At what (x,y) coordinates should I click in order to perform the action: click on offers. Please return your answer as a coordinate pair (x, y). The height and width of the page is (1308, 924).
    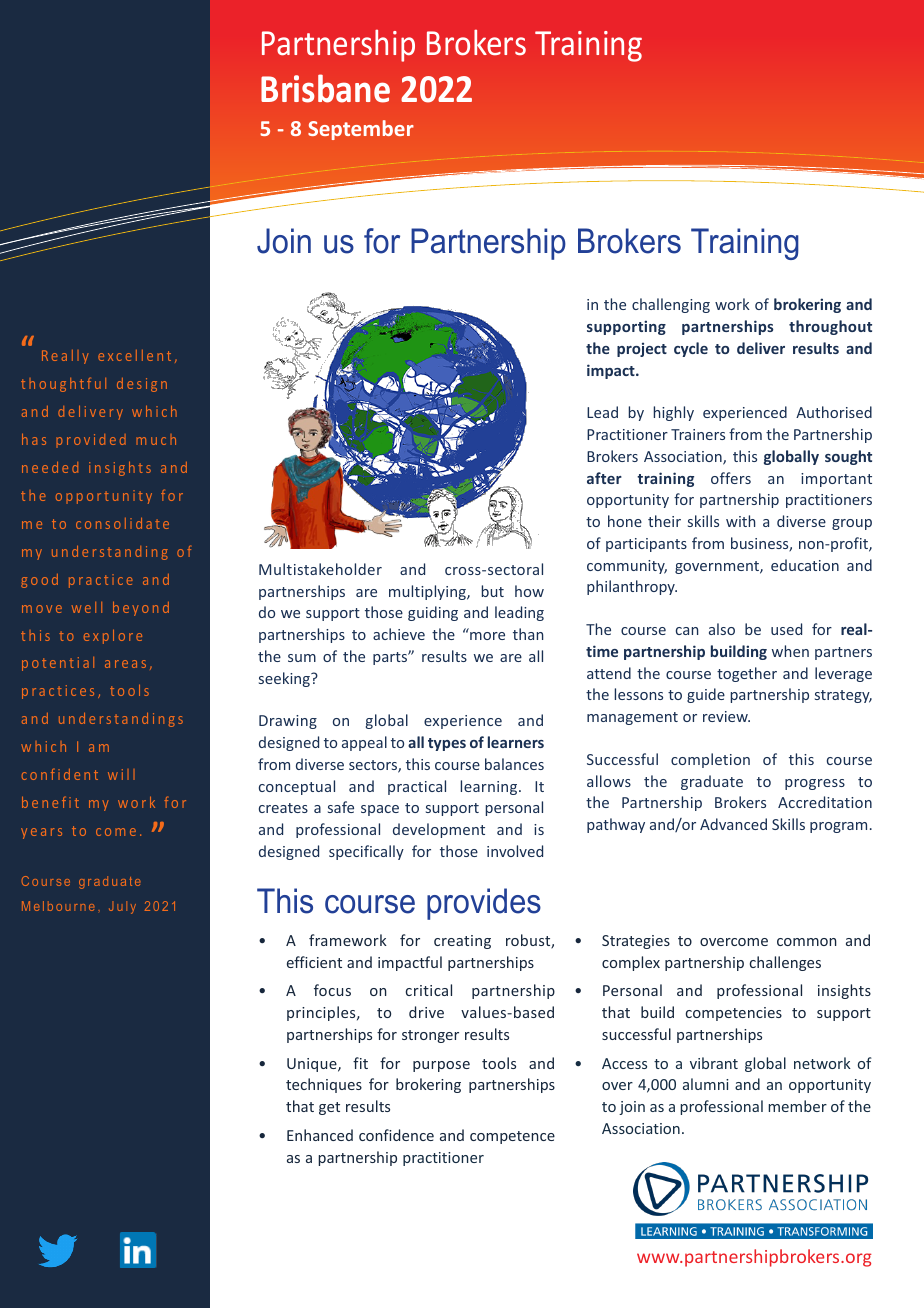
    Looking at the image, I should click on (731, 478).
